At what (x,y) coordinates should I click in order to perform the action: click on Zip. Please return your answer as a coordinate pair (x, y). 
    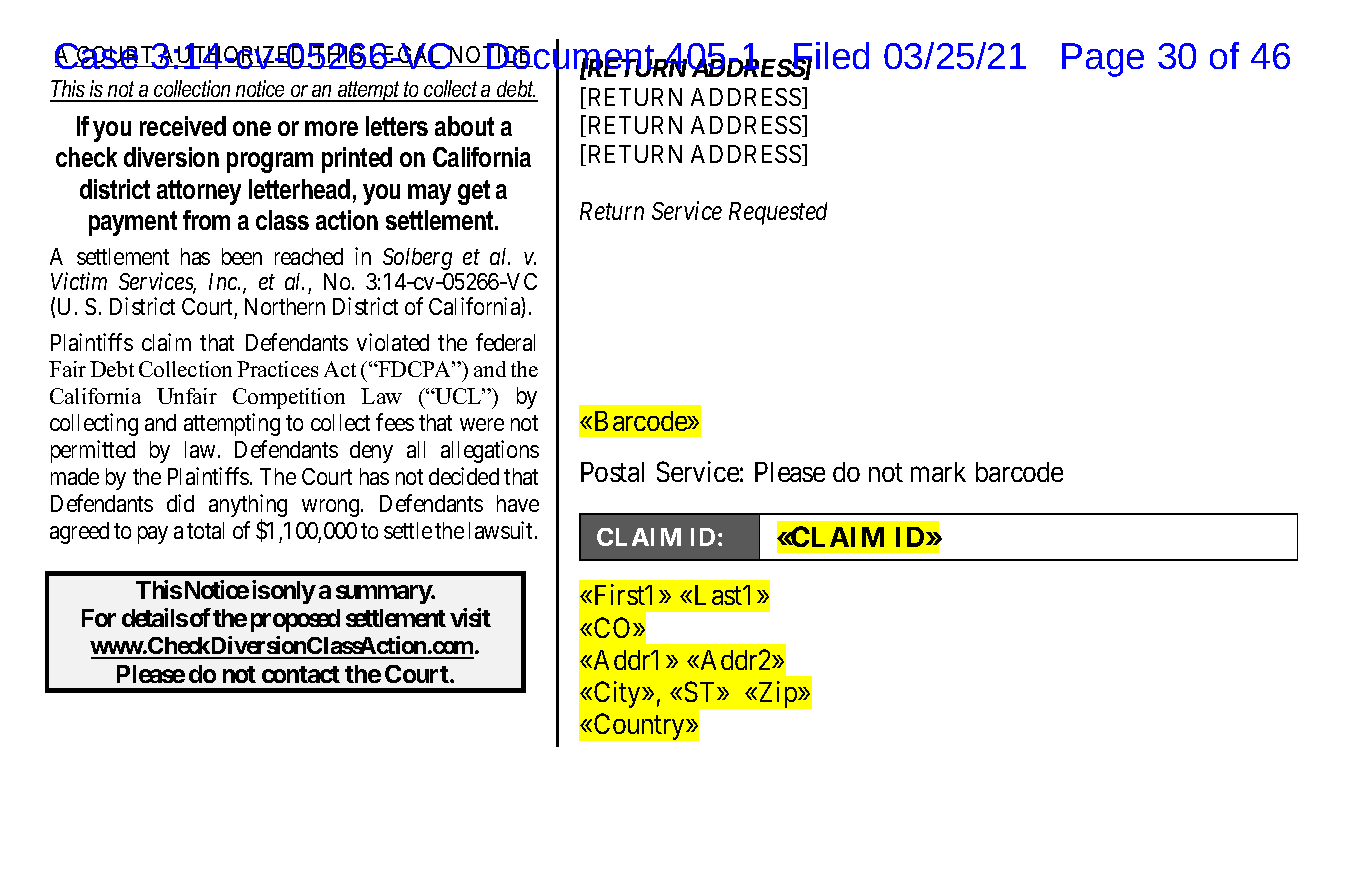
    Looking at the image, I should click on (777, 694).
